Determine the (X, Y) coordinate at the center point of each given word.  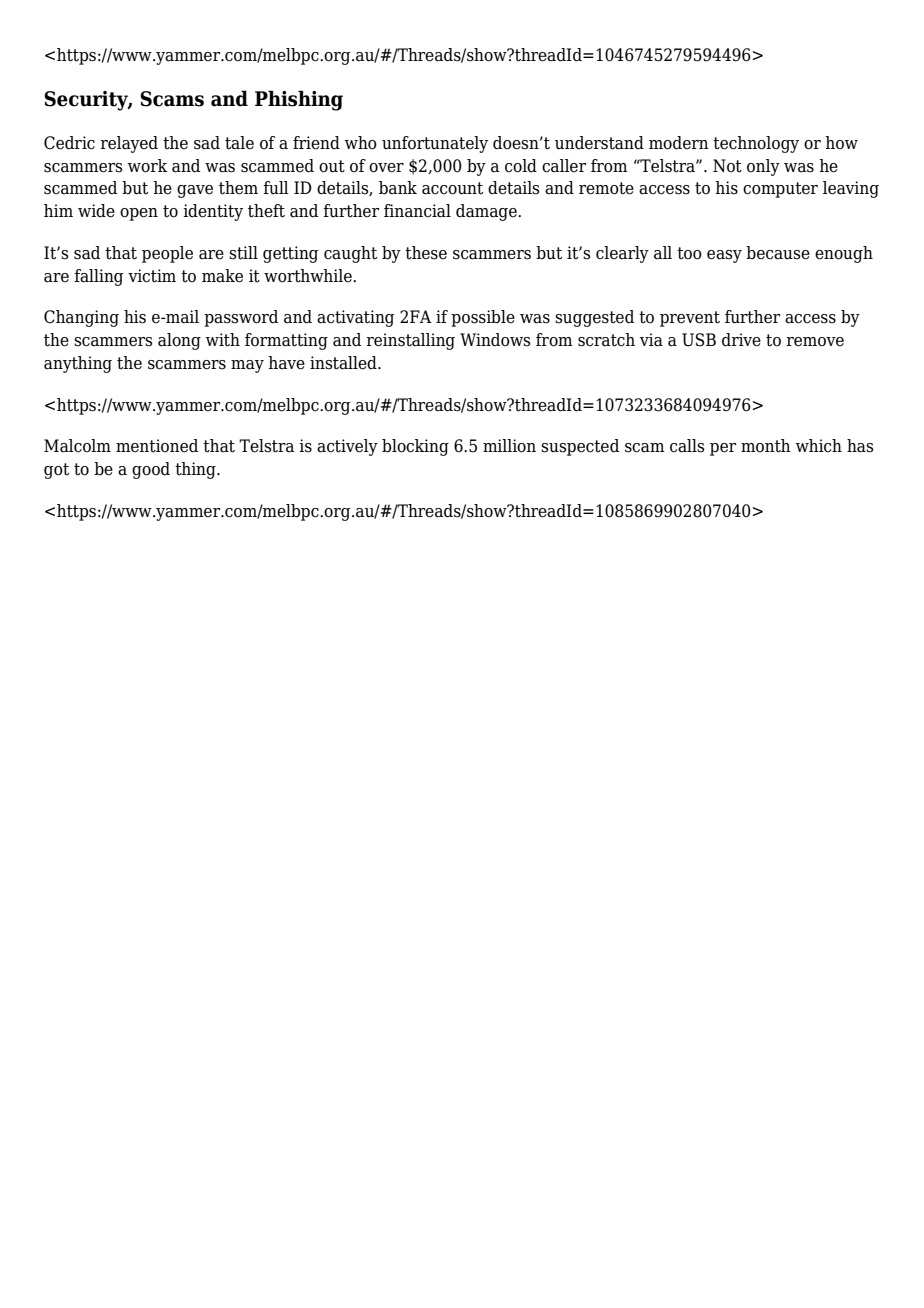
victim (152, 276)
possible (483, 318)
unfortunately (435, 144)
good (151, 470)
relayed (129, 144)
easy (724, 256)
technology (756, 144)
